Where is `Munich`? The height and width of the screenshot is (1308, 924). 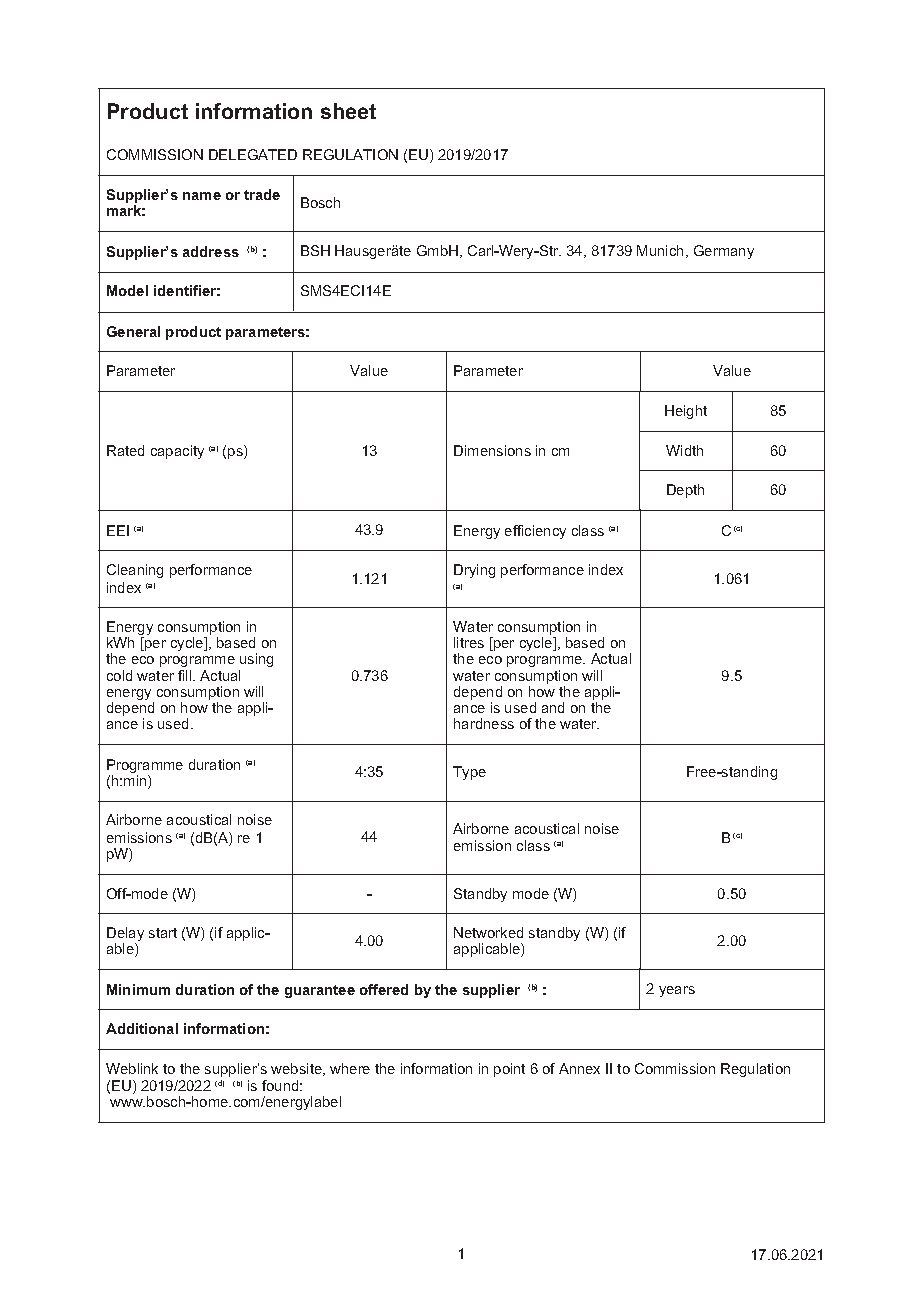 Munich is located at coordinates (660, 250).
